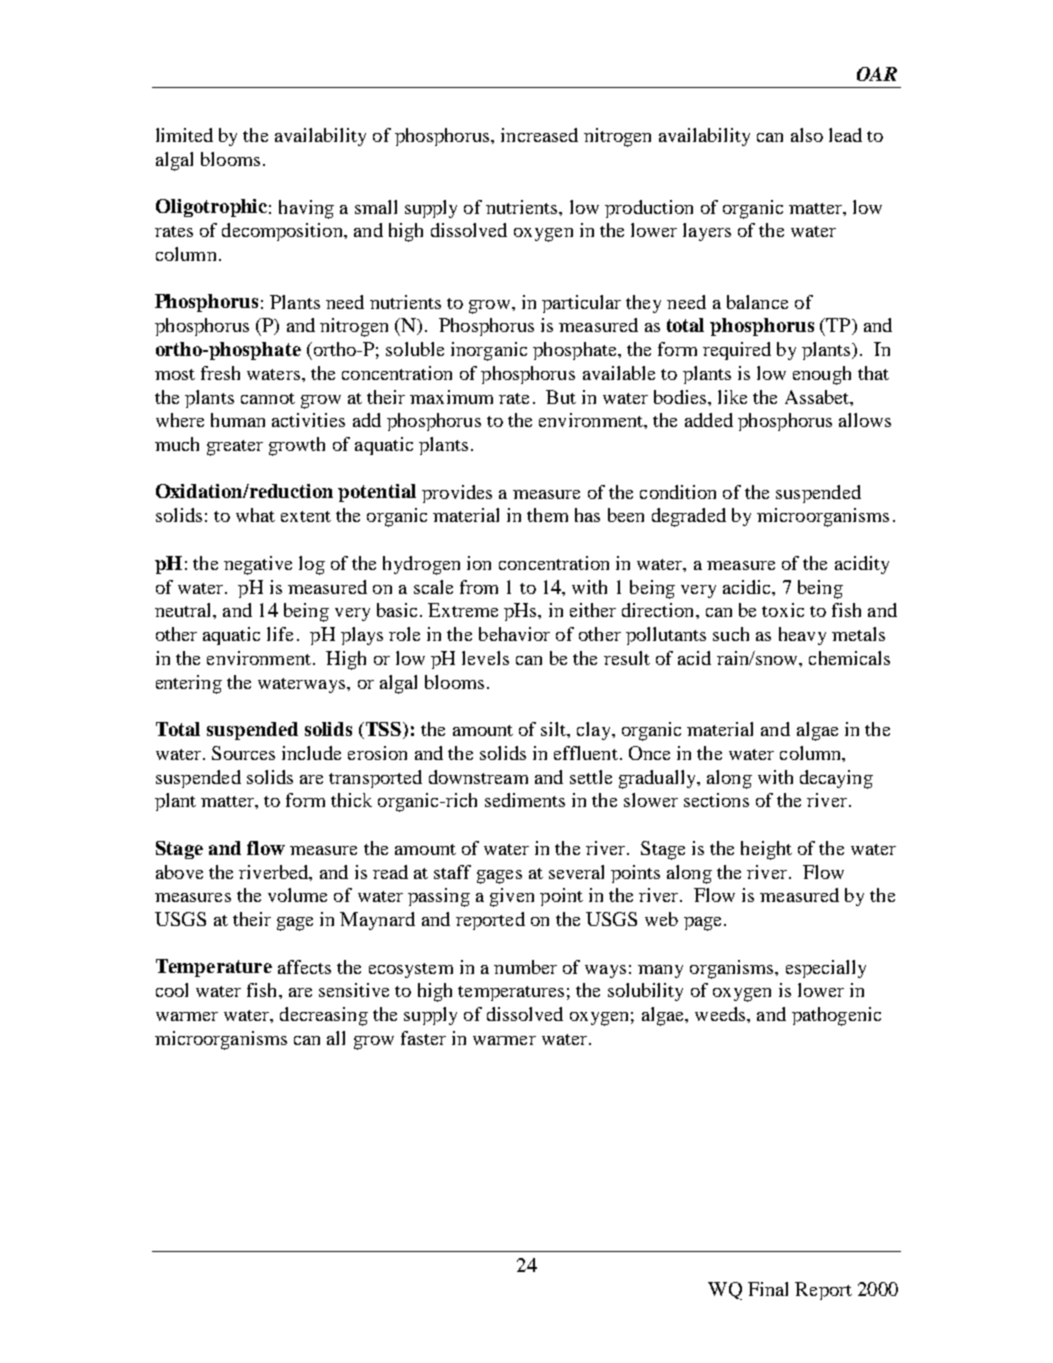 The height and width of the screenshot is (1363, 1053). What do you see at coordinates (826, 969) in the screenshot?
I see `especially` at bounding box center [826, 969].
